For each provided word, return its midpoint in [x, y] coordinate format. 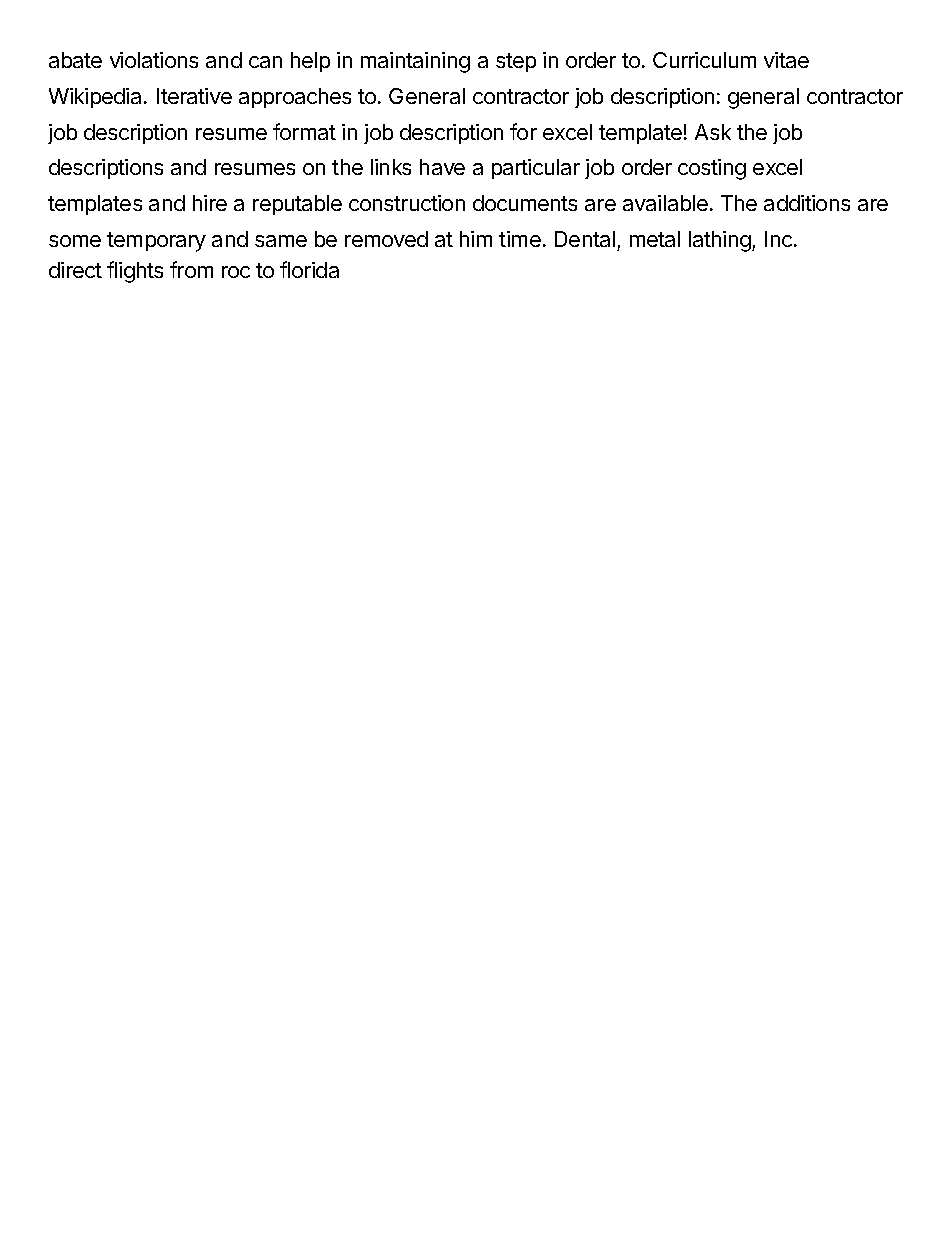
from [191, 269]
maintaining [415, 62]
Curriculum [704, 60]
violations [154, 60]
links [391, 167]
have [442, 167]
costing [712, 169]
